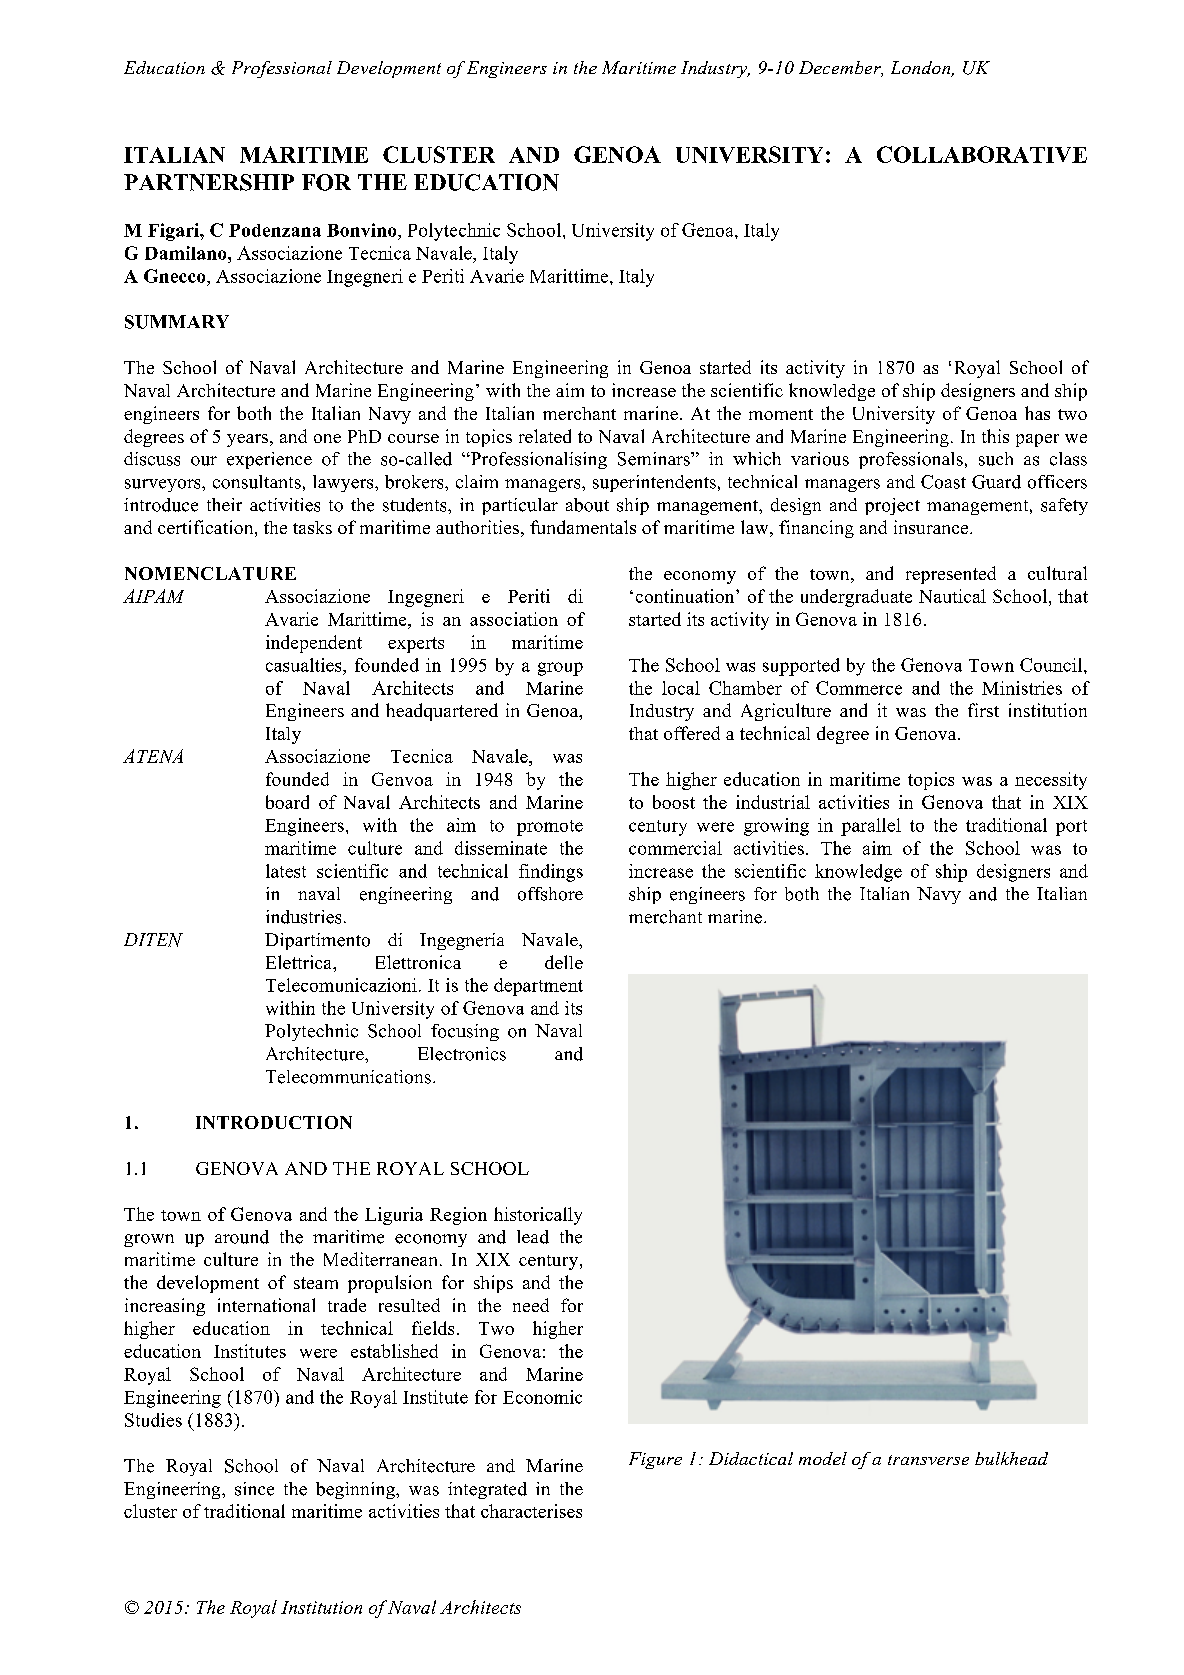 This image has height=1675, width=1184. What do you see at coordinates (928, 1460) in the image?
I see `transverse` at bounding box center [928, 1460].
